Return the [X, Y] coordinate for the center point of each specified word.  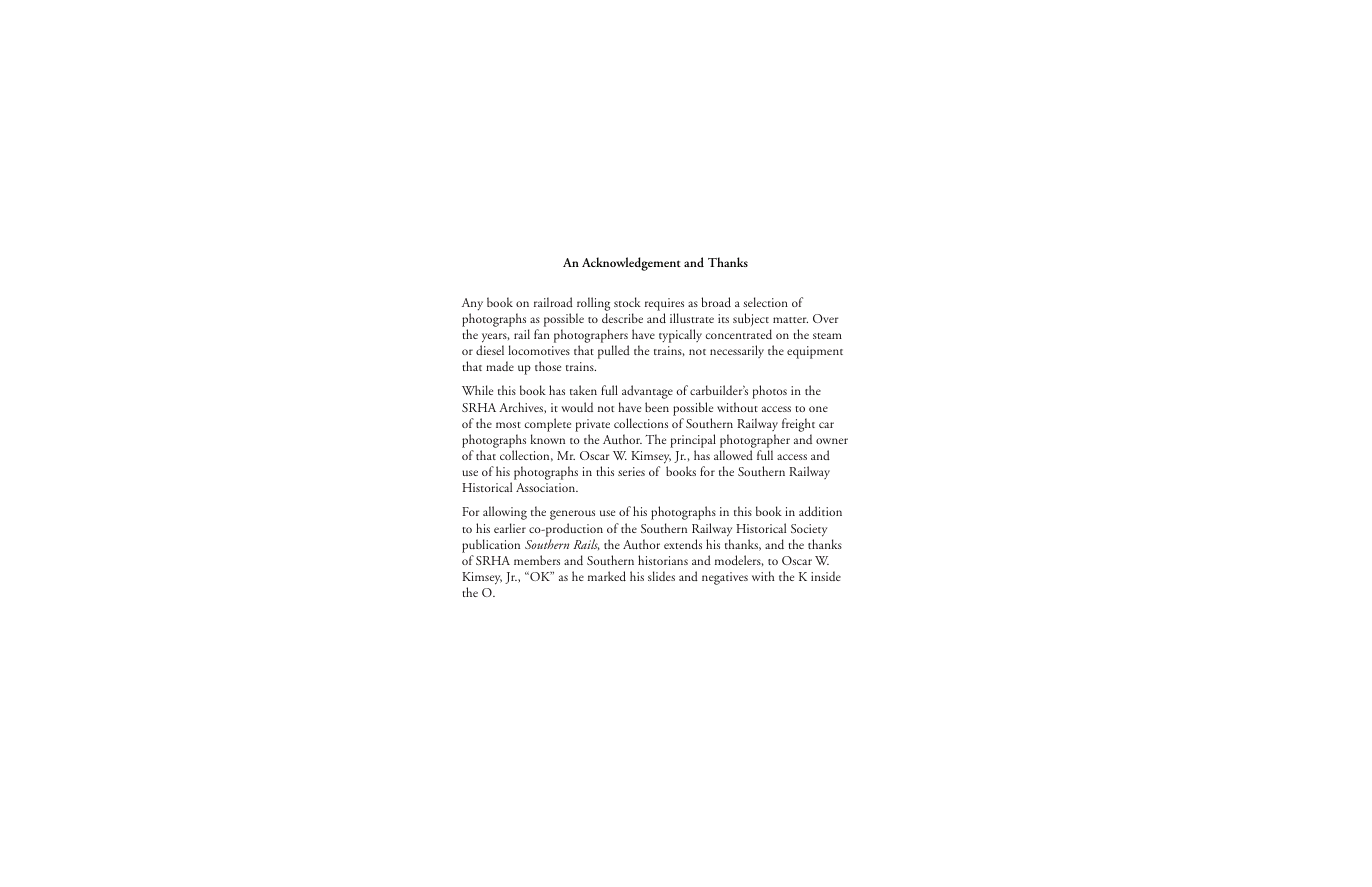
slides [661, 576]
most [508, 425]
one [818, 409]
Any [472, 304]
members [537, 560]
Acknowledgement [631, 264]
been [657, 407]
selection [765, 302]
